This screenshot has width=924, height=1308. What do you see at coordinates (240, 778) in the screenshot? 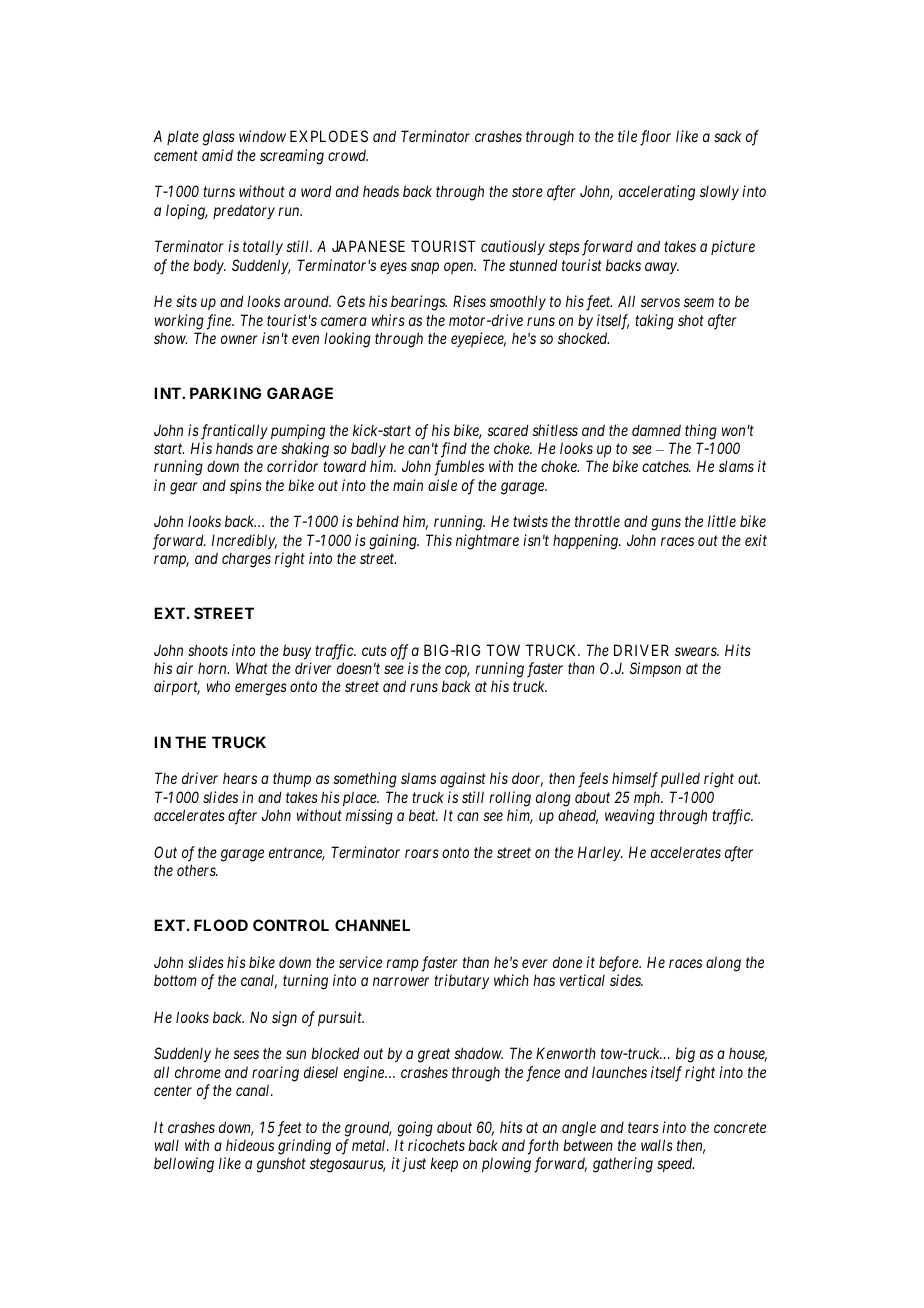
I see `hears` at bounding box center [240, 778].
